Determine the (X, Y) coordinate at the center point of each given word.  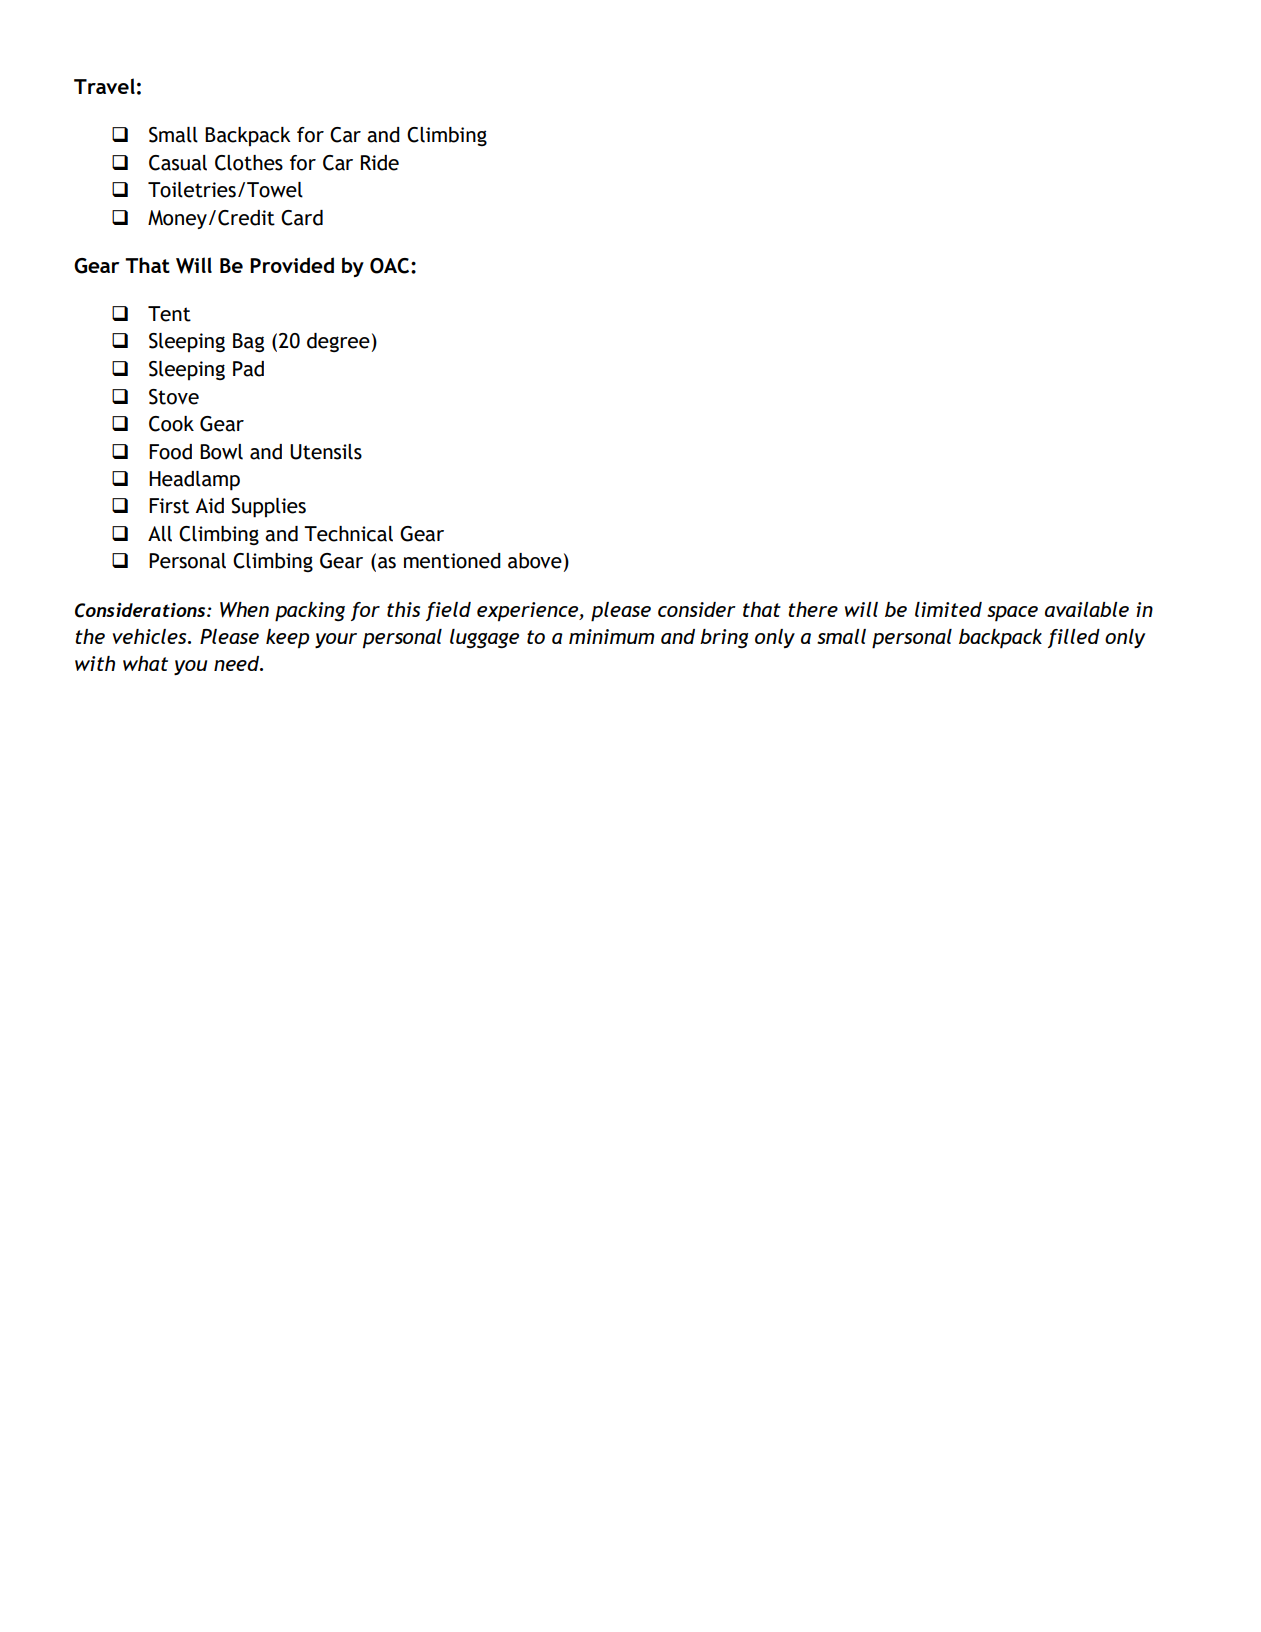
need (238, 663)
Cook (171, 424)
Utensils (326, 452)
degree (338, 342)
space (1012, 614)
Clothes (249, 163)
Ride (380, 163)
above (535, 561)
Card (302, 218)
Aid (209, 506)
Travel (104, 86)
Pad (248, 369)
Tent (169, 314)
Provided (292, 265)
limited (948, 609)
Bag (248, 343)
